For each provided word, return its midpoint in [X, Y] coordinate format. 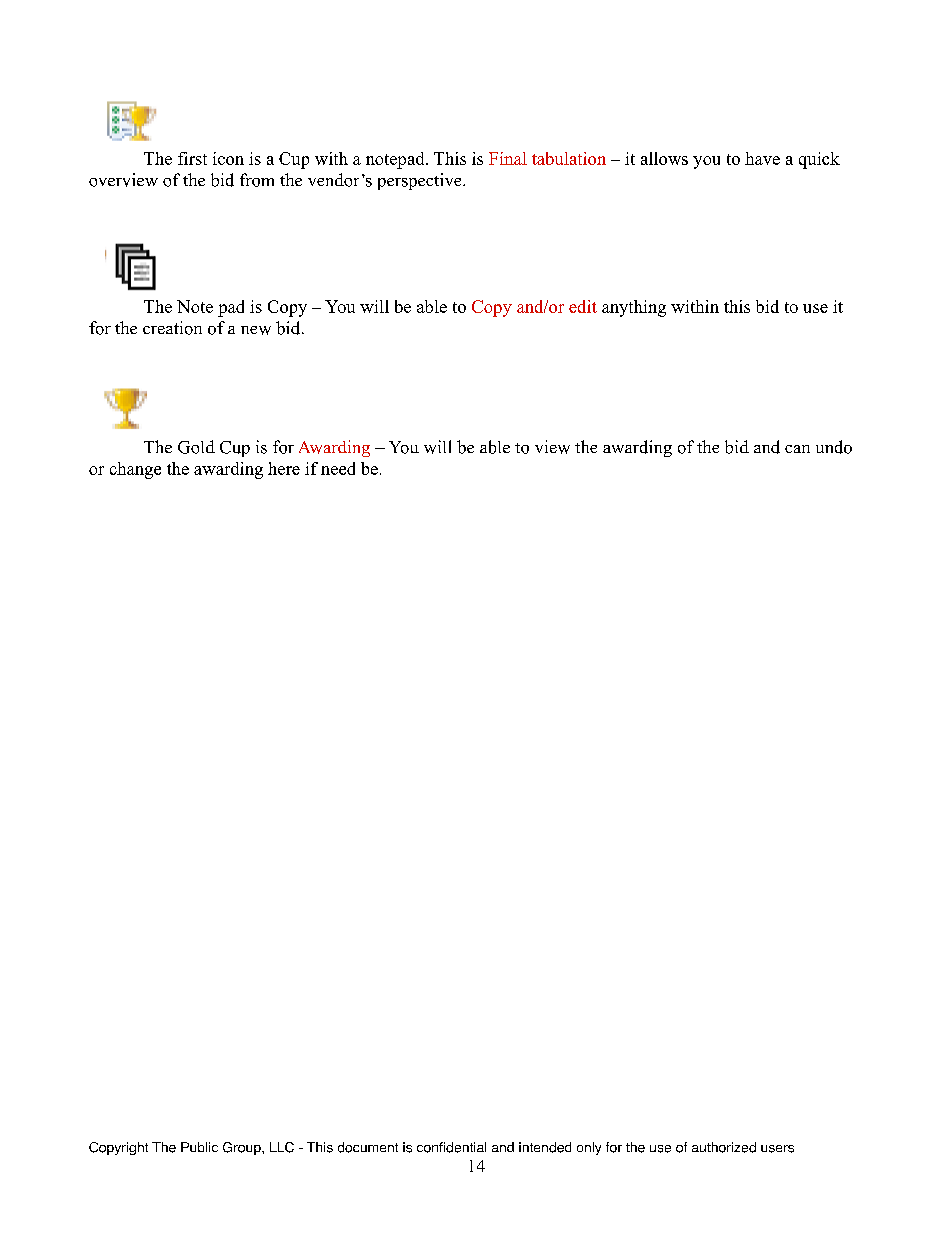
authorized [724, 1147]
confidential [451, 1147]
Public [199, 1147]
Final [508, 158]
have [762, 158]
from [257, 180]
